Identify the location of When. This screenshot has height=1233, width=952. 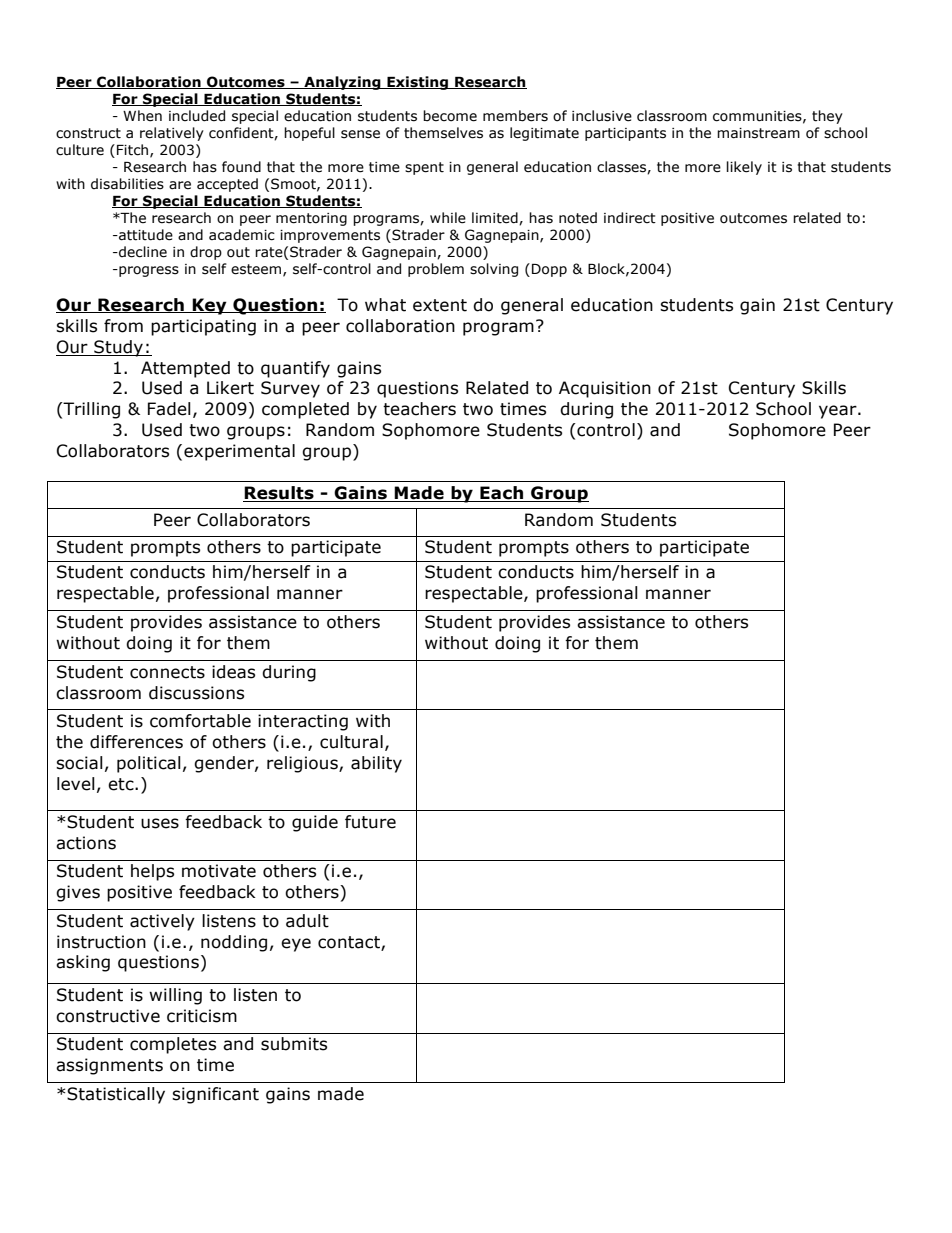
(142, 116).
